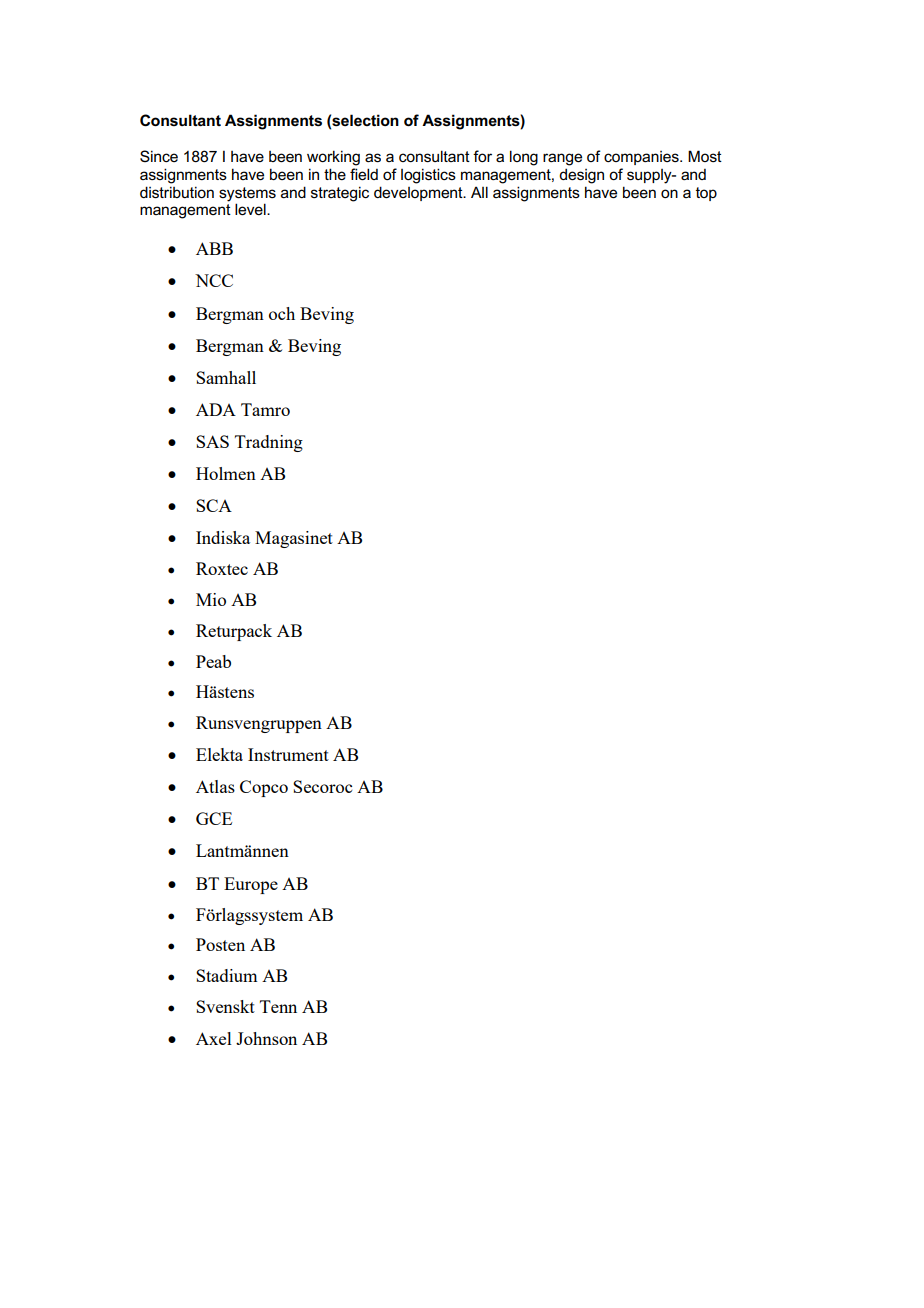  Describe the element at coordinates (428, 176) in the document. I see `logistics` at that location.
